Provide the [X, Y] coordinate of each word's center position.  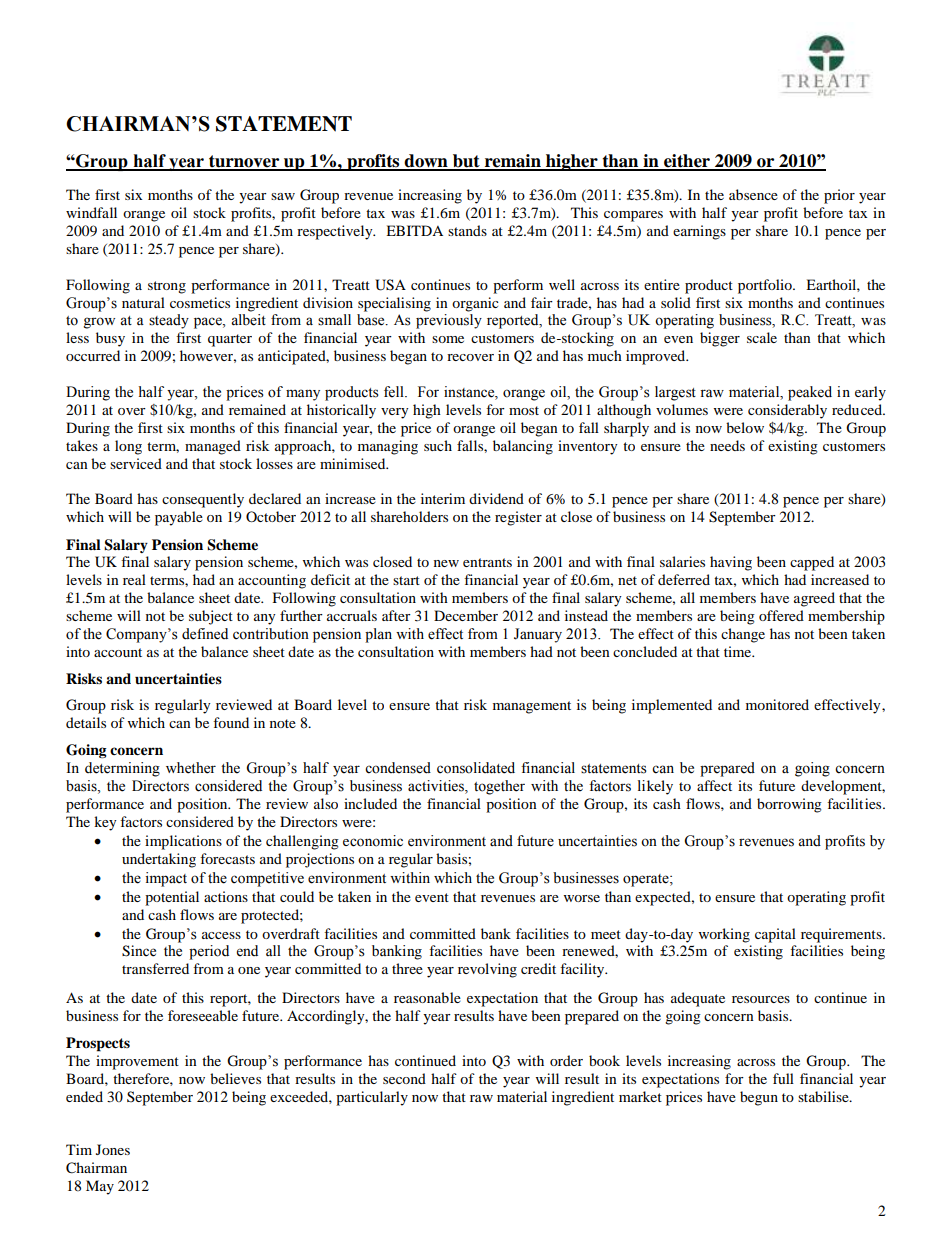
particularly [372, 1098]
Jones [113, 1149]
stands [467, 230]
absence [753, 194]
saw [283, 196]
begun [759, 1098]
